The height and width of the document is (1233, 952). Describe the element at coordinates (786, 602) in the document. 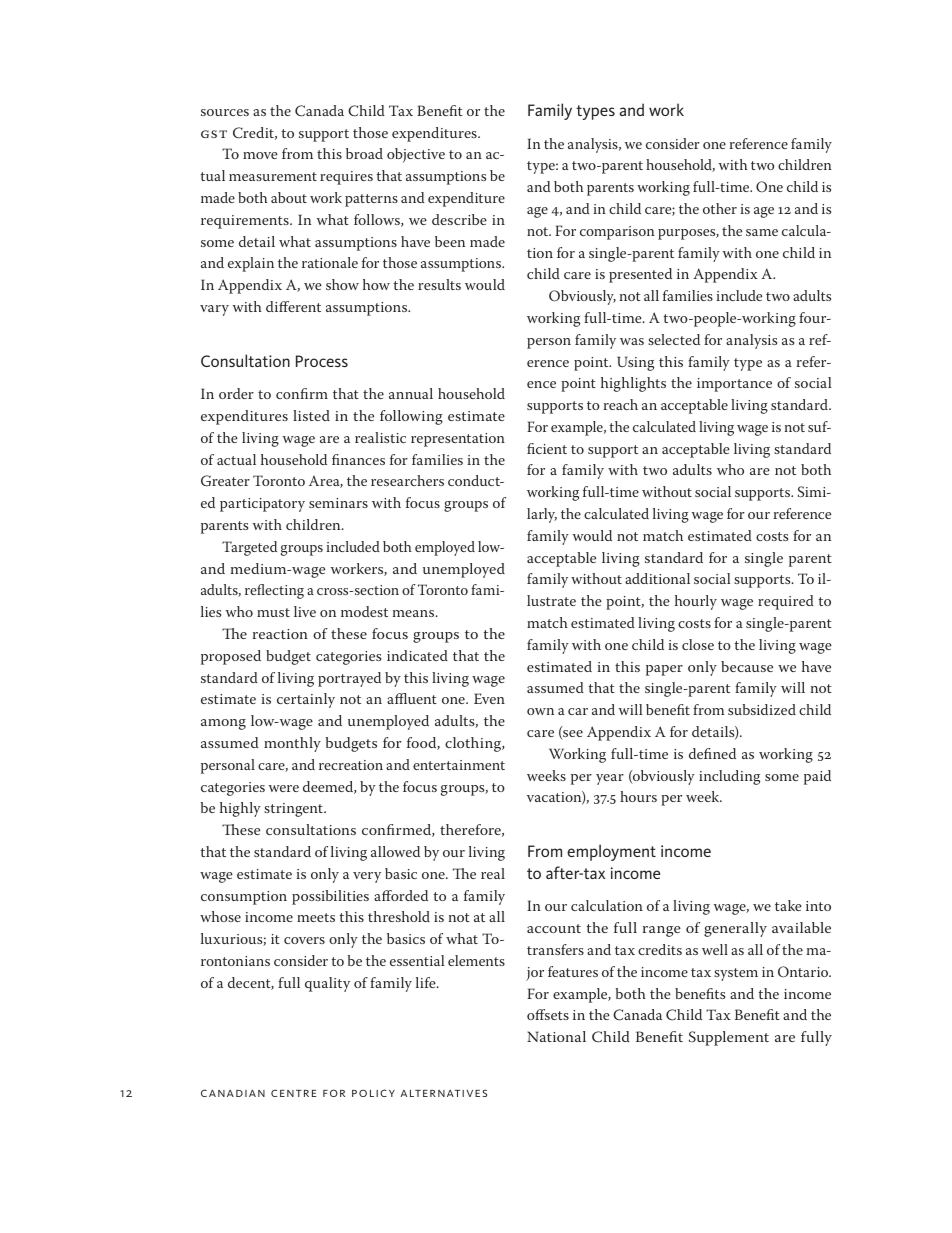

I see `required` at that location.
